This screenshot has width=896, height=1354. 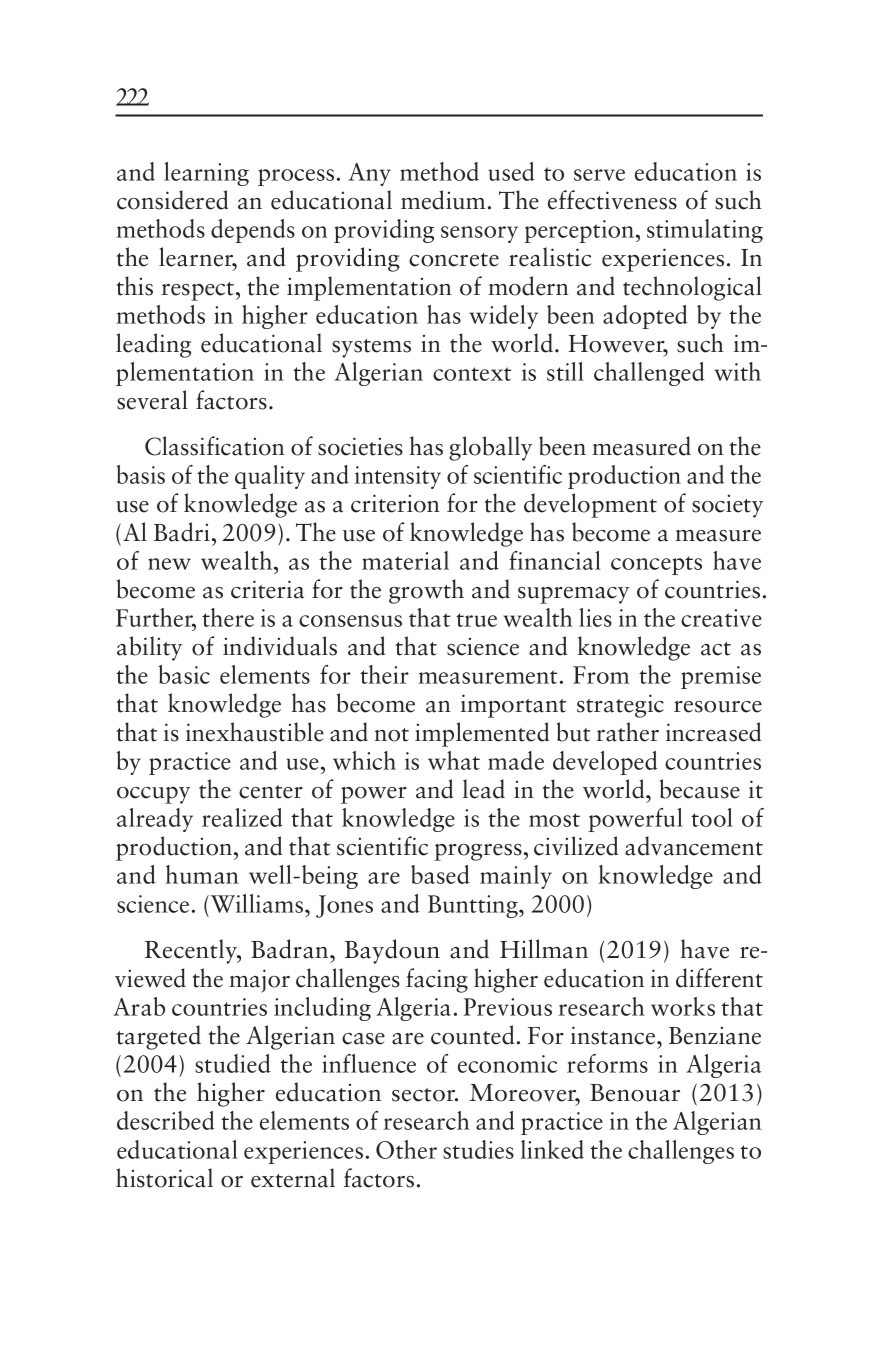 I want to click on basic, so click(x=184, y=674).
